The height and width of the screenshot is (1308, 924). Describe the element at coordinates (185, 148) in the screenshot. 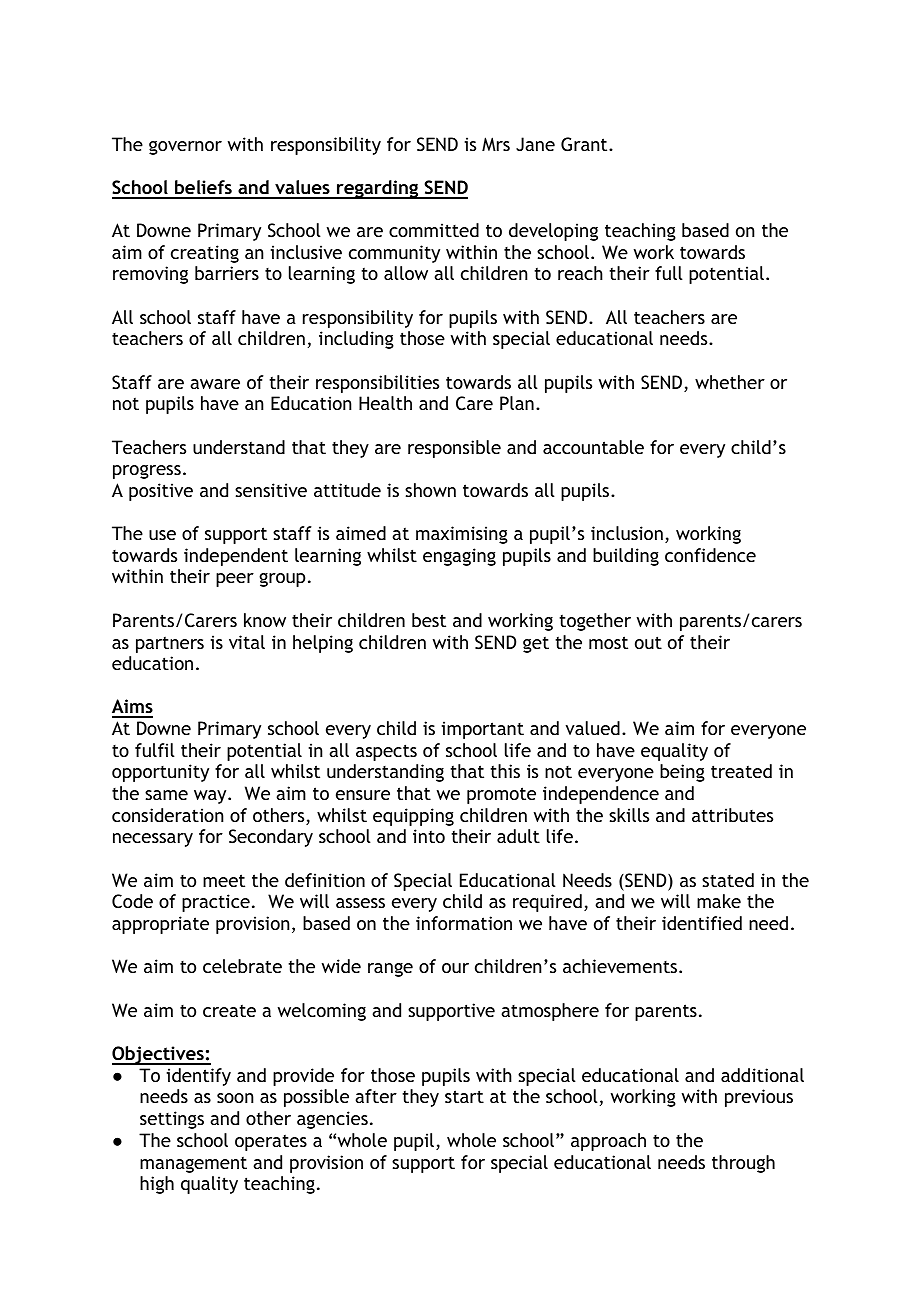

I see `governor` at that location.
